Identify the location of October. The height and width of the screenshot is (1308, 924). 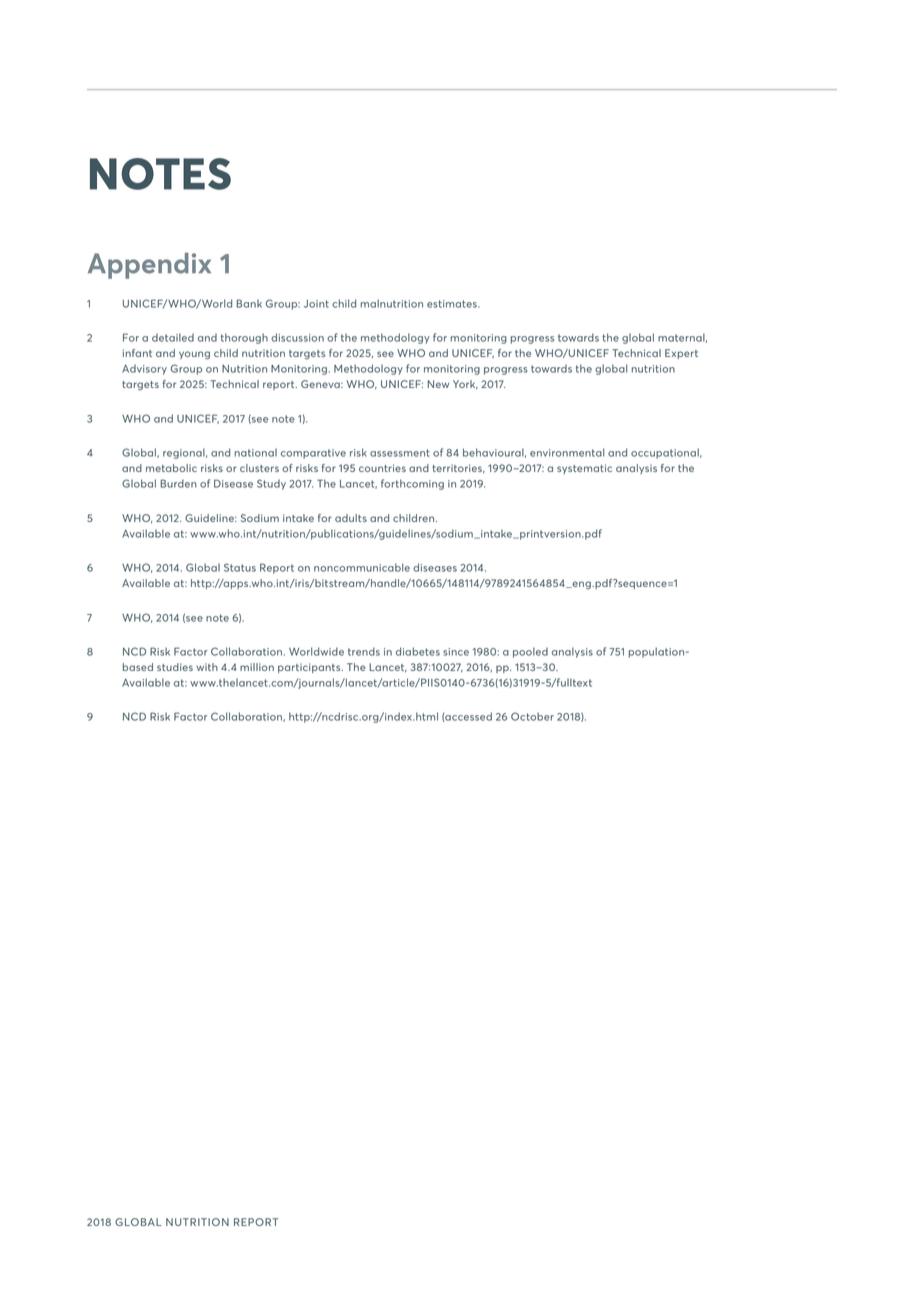
(532, 716).
